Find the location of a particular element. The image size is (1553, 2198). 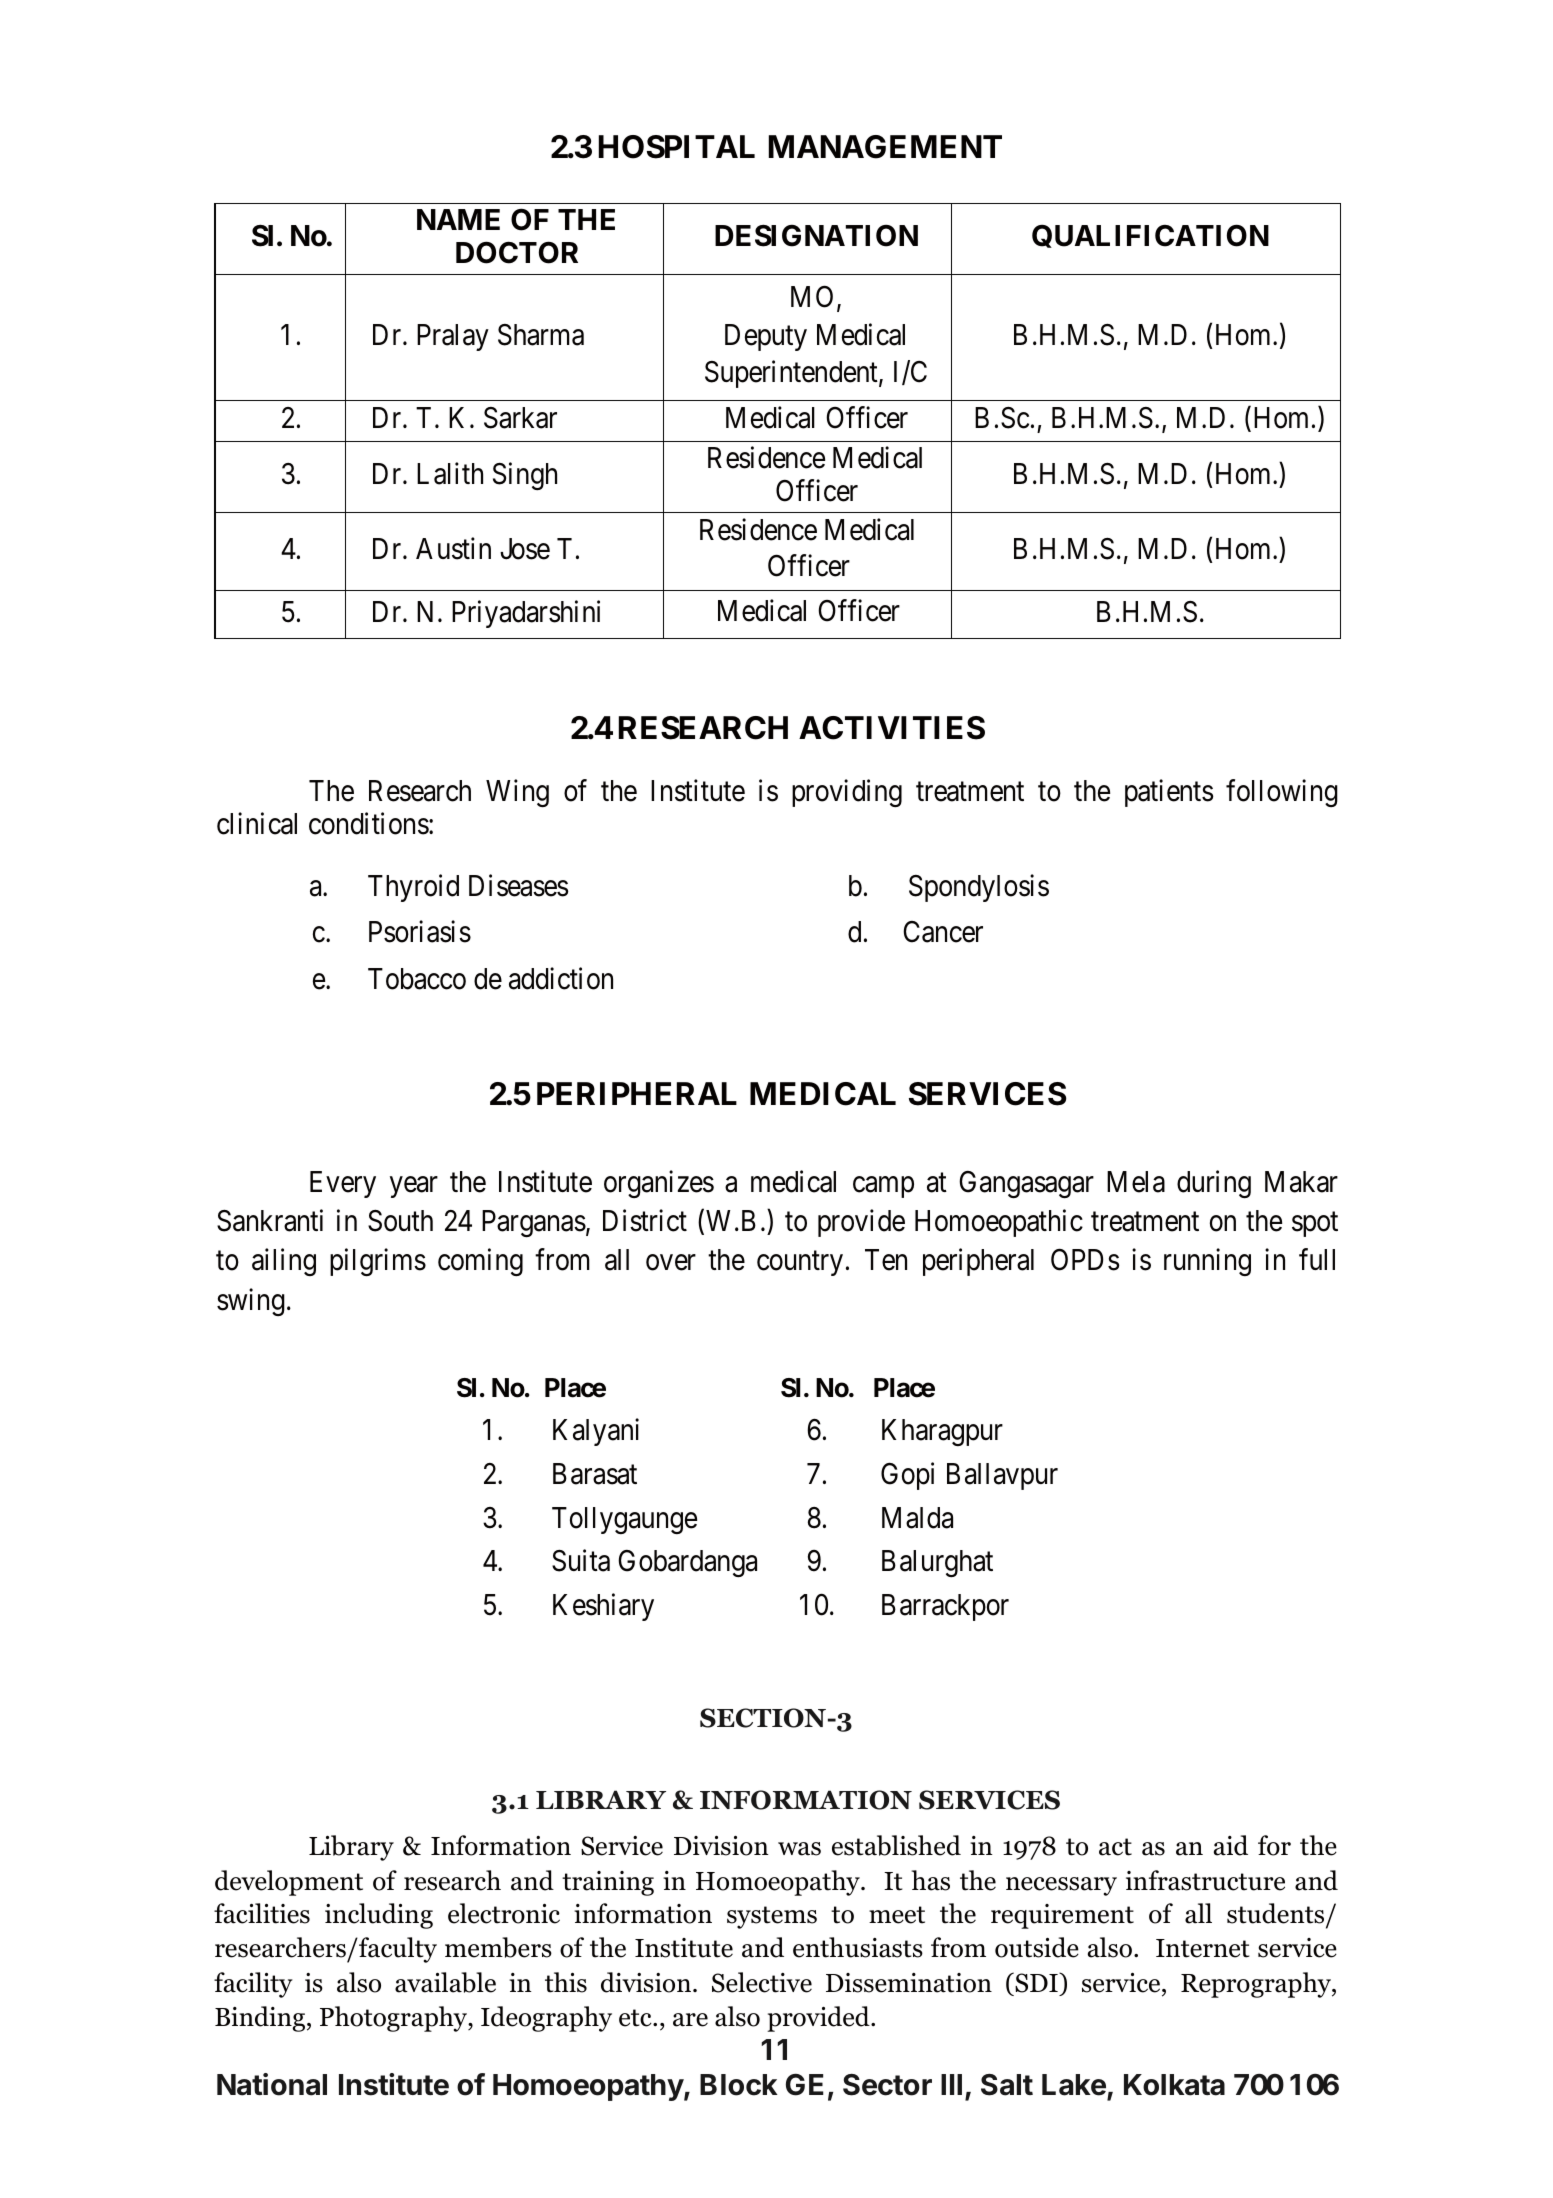

camp is located at coordinates (883, 1187).
